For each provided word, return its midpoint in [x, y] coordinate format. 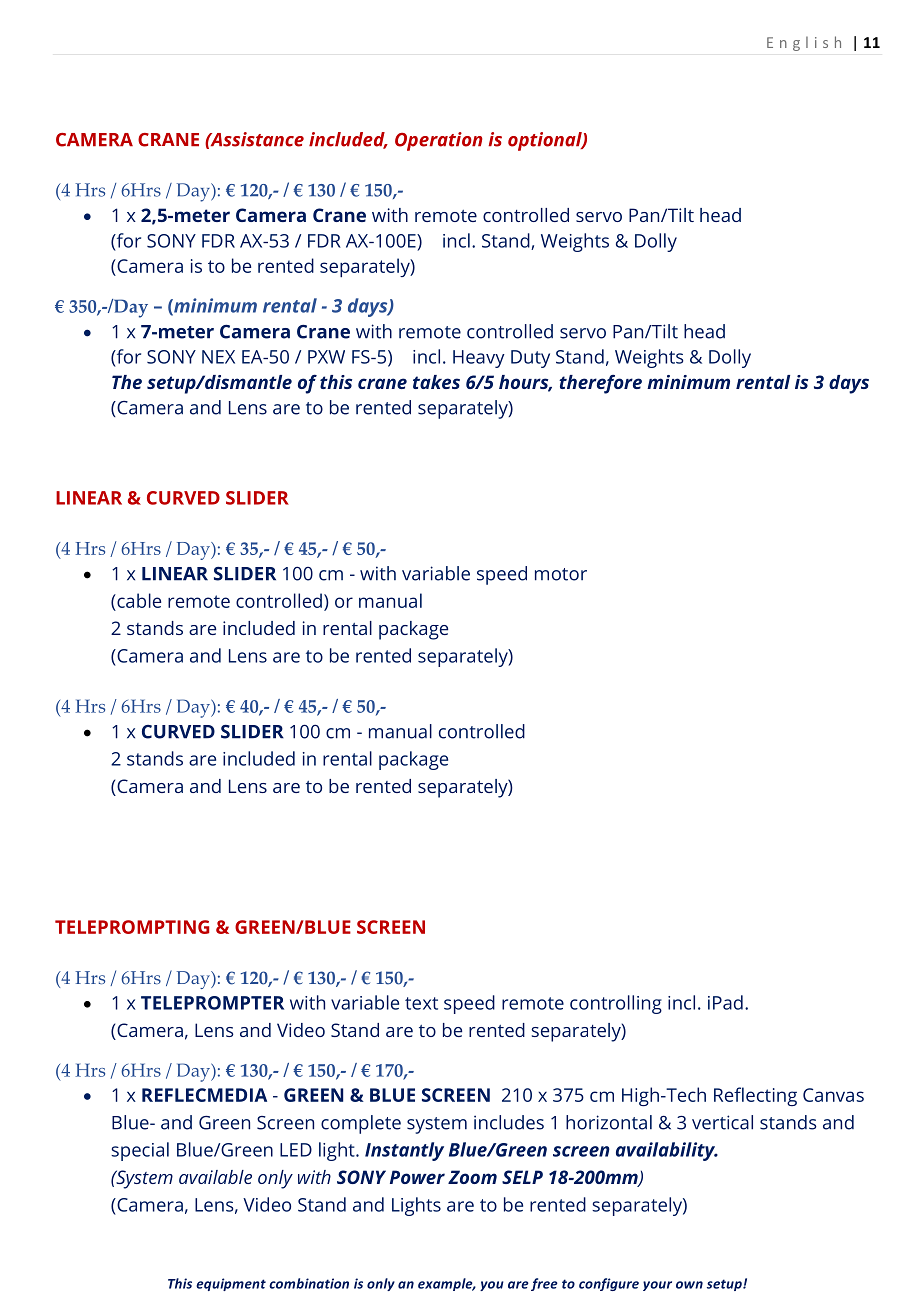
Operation [438, 141]
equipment [231, 1284]
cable [138, 600]
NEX [218, 357]
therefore [600, 384]
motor [561, 574]
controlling [616, 1004]
